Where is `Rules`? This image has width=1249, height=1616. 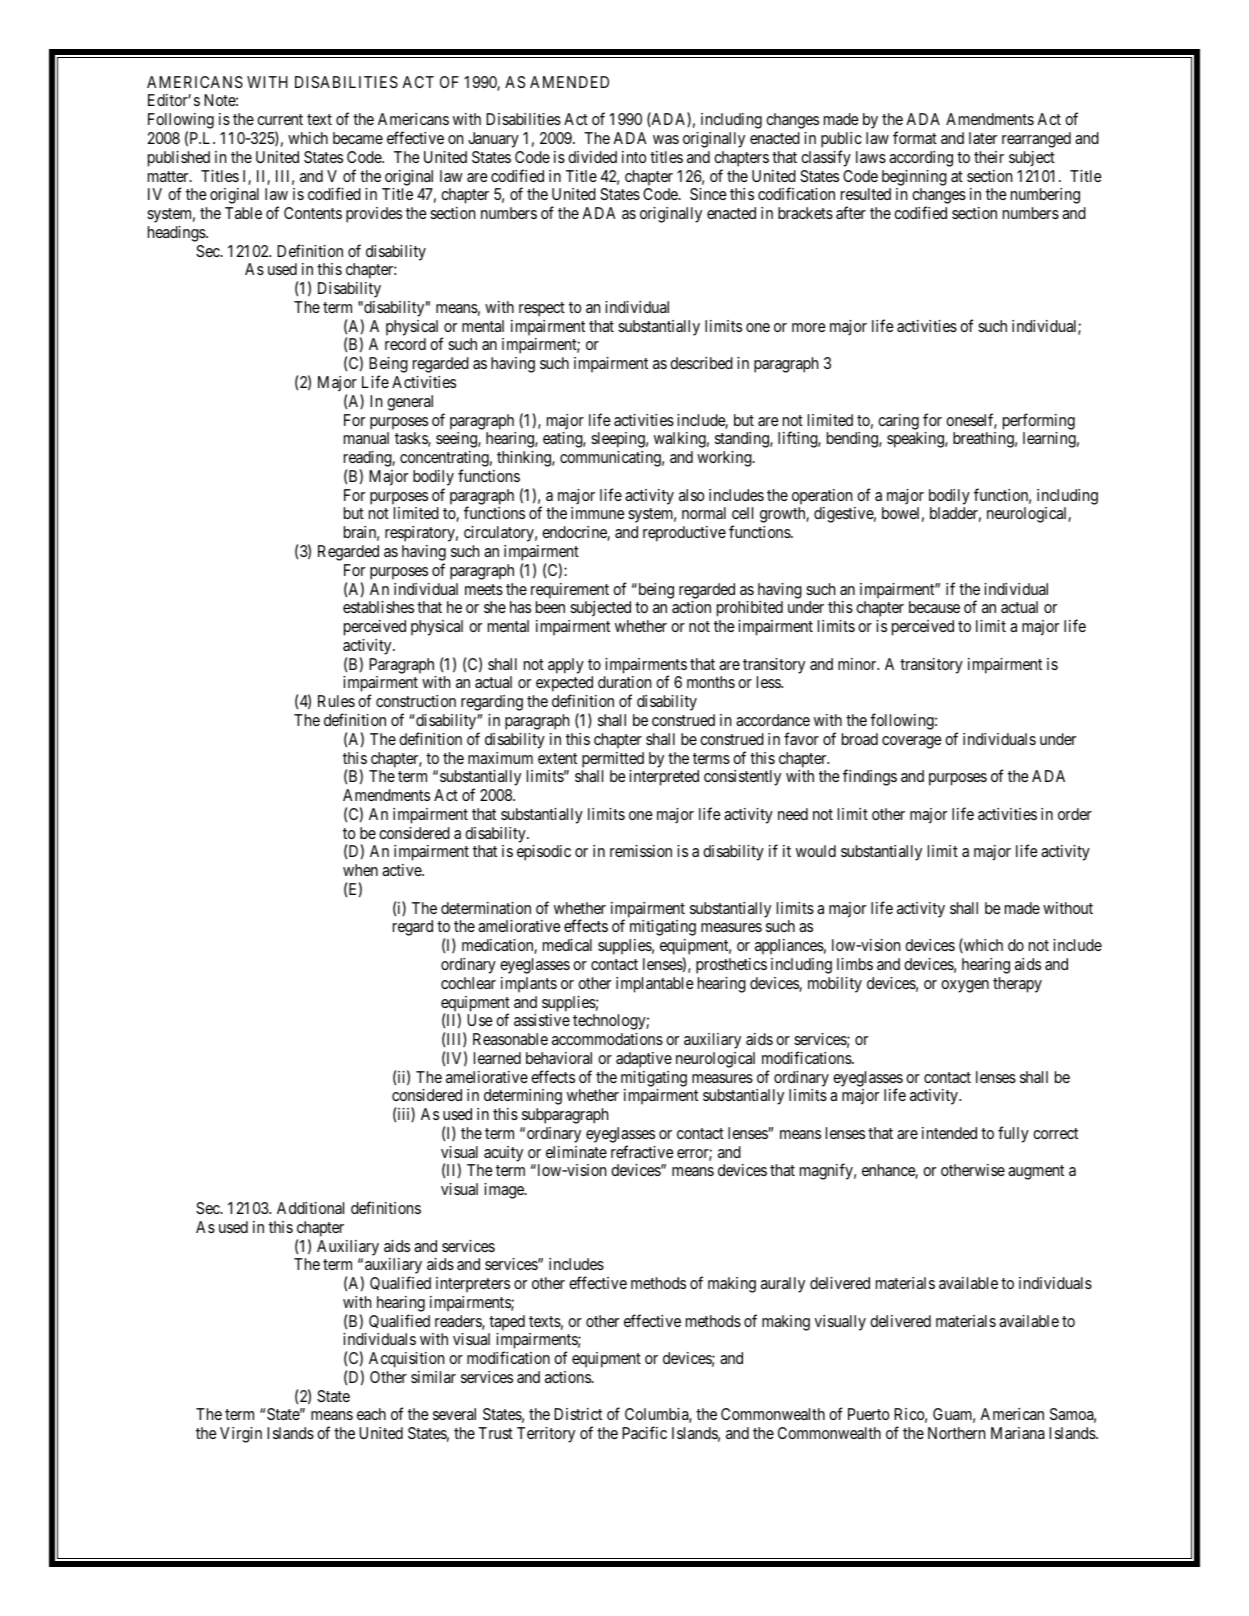 Rules is located at coordinates (336, 701).
